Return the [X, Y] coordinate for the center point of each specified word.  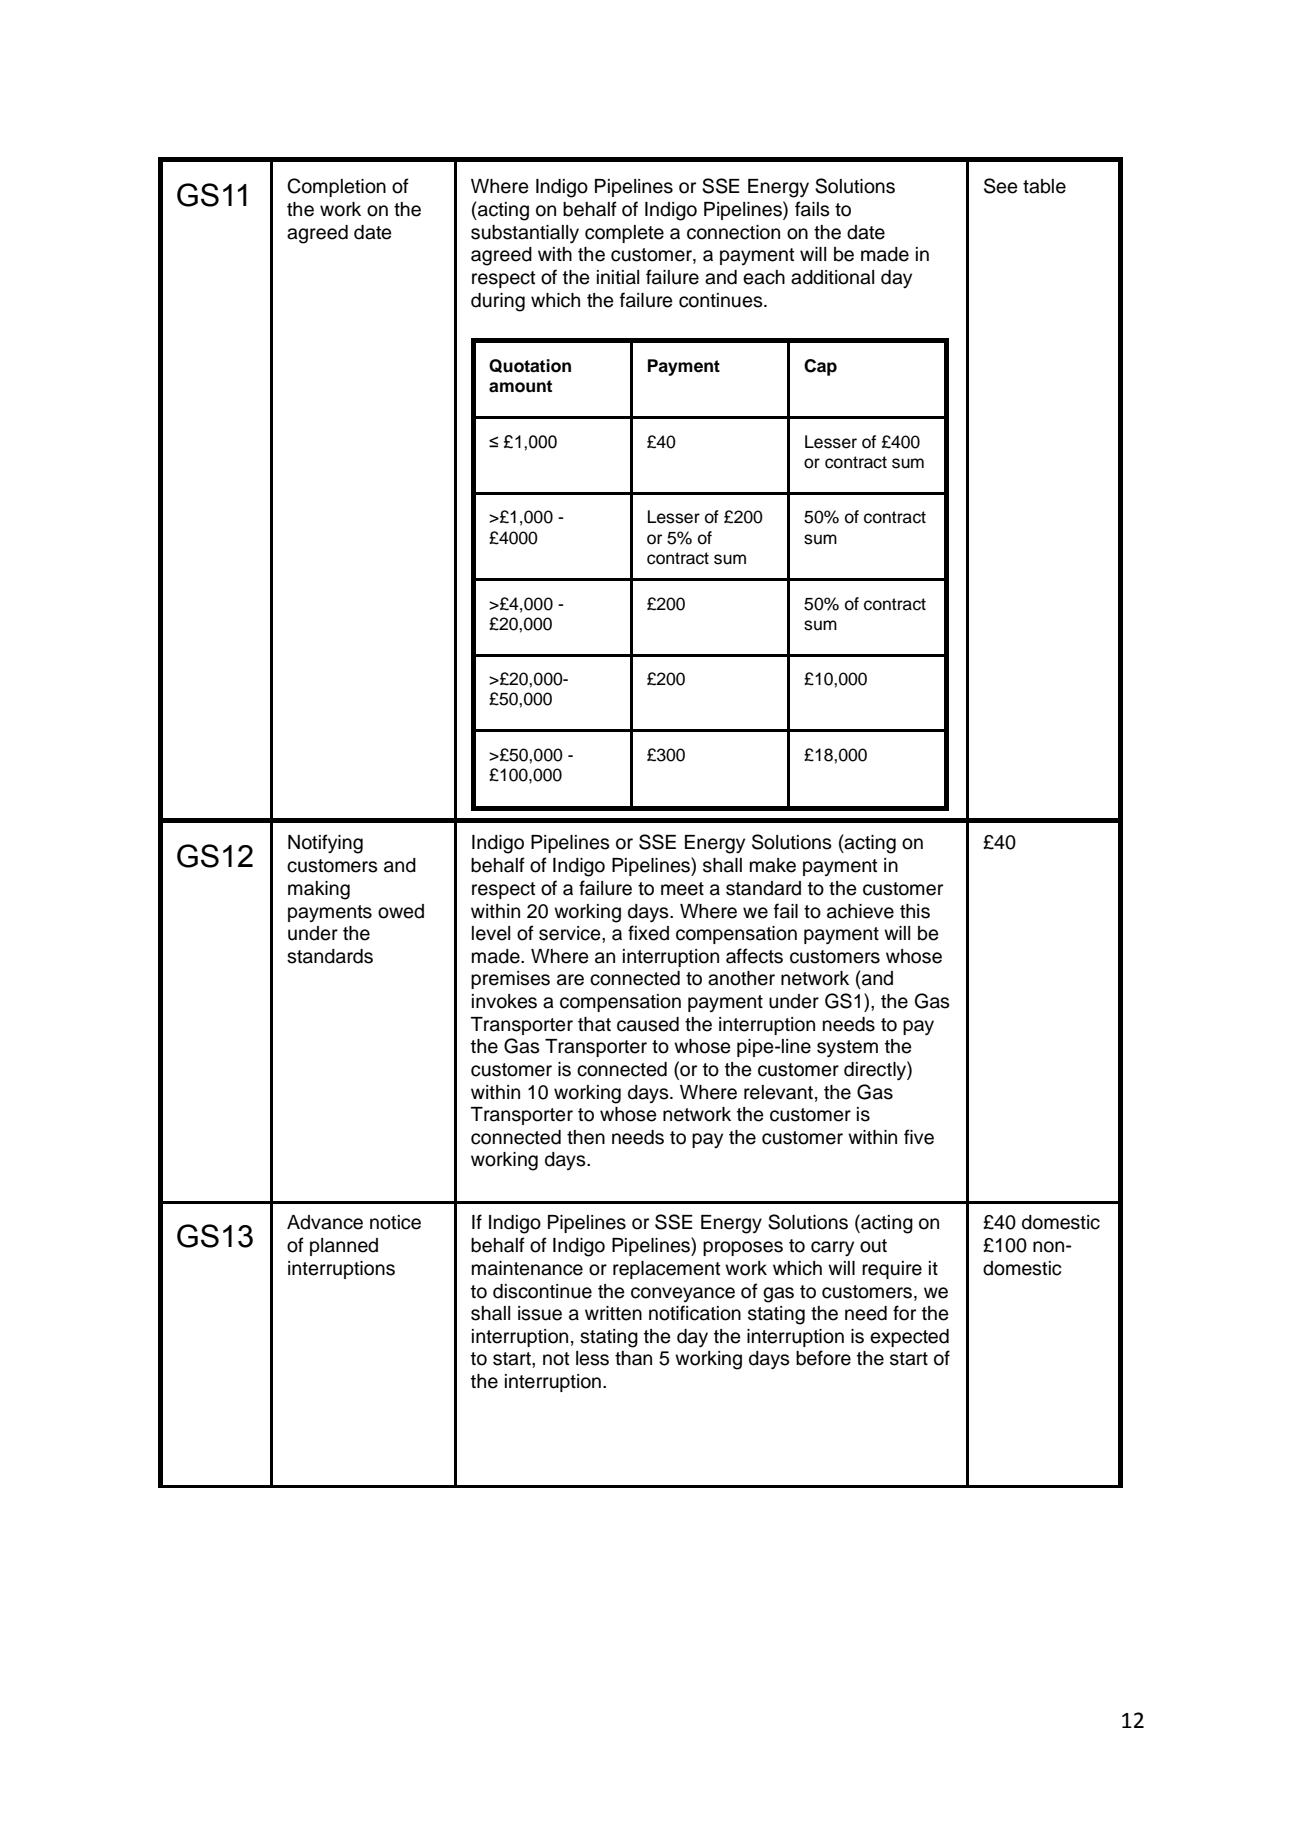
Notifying [325, 844]
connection [733, 232]
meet [682, 889]
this [915, 911]
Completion [336, 187]
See [1001, 186]
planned [344, 1247]
